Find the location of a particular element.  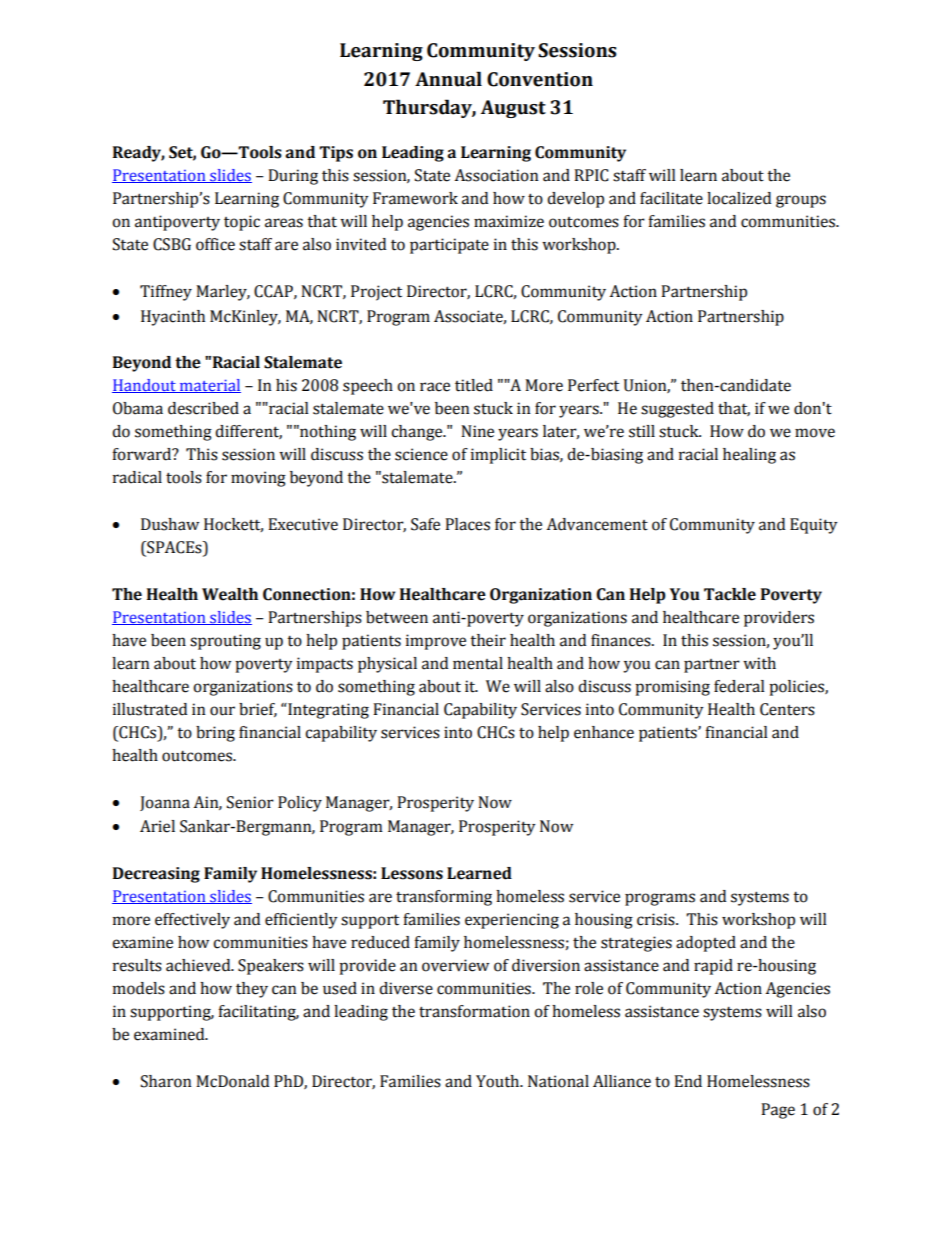

End is located at coordinates (688, 1081).
